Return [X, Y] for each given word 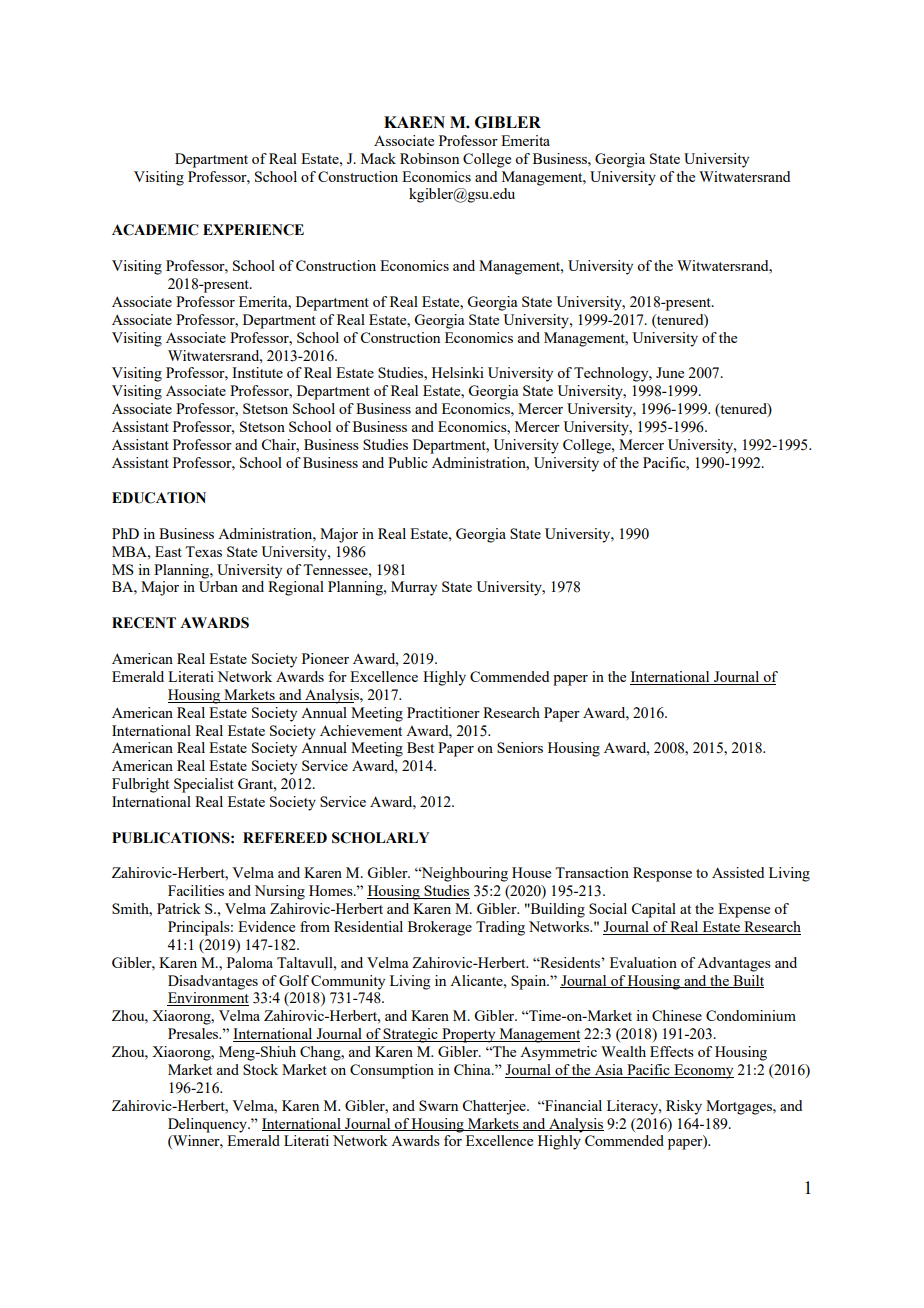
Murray [414, 588]
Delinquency [209, 1125]
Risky [684, 1107]
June [670, 372]
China [473, 1069]
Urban [218, 586]
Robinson [429, 158]
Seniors [520, 747]
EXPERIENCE [253, 230]
